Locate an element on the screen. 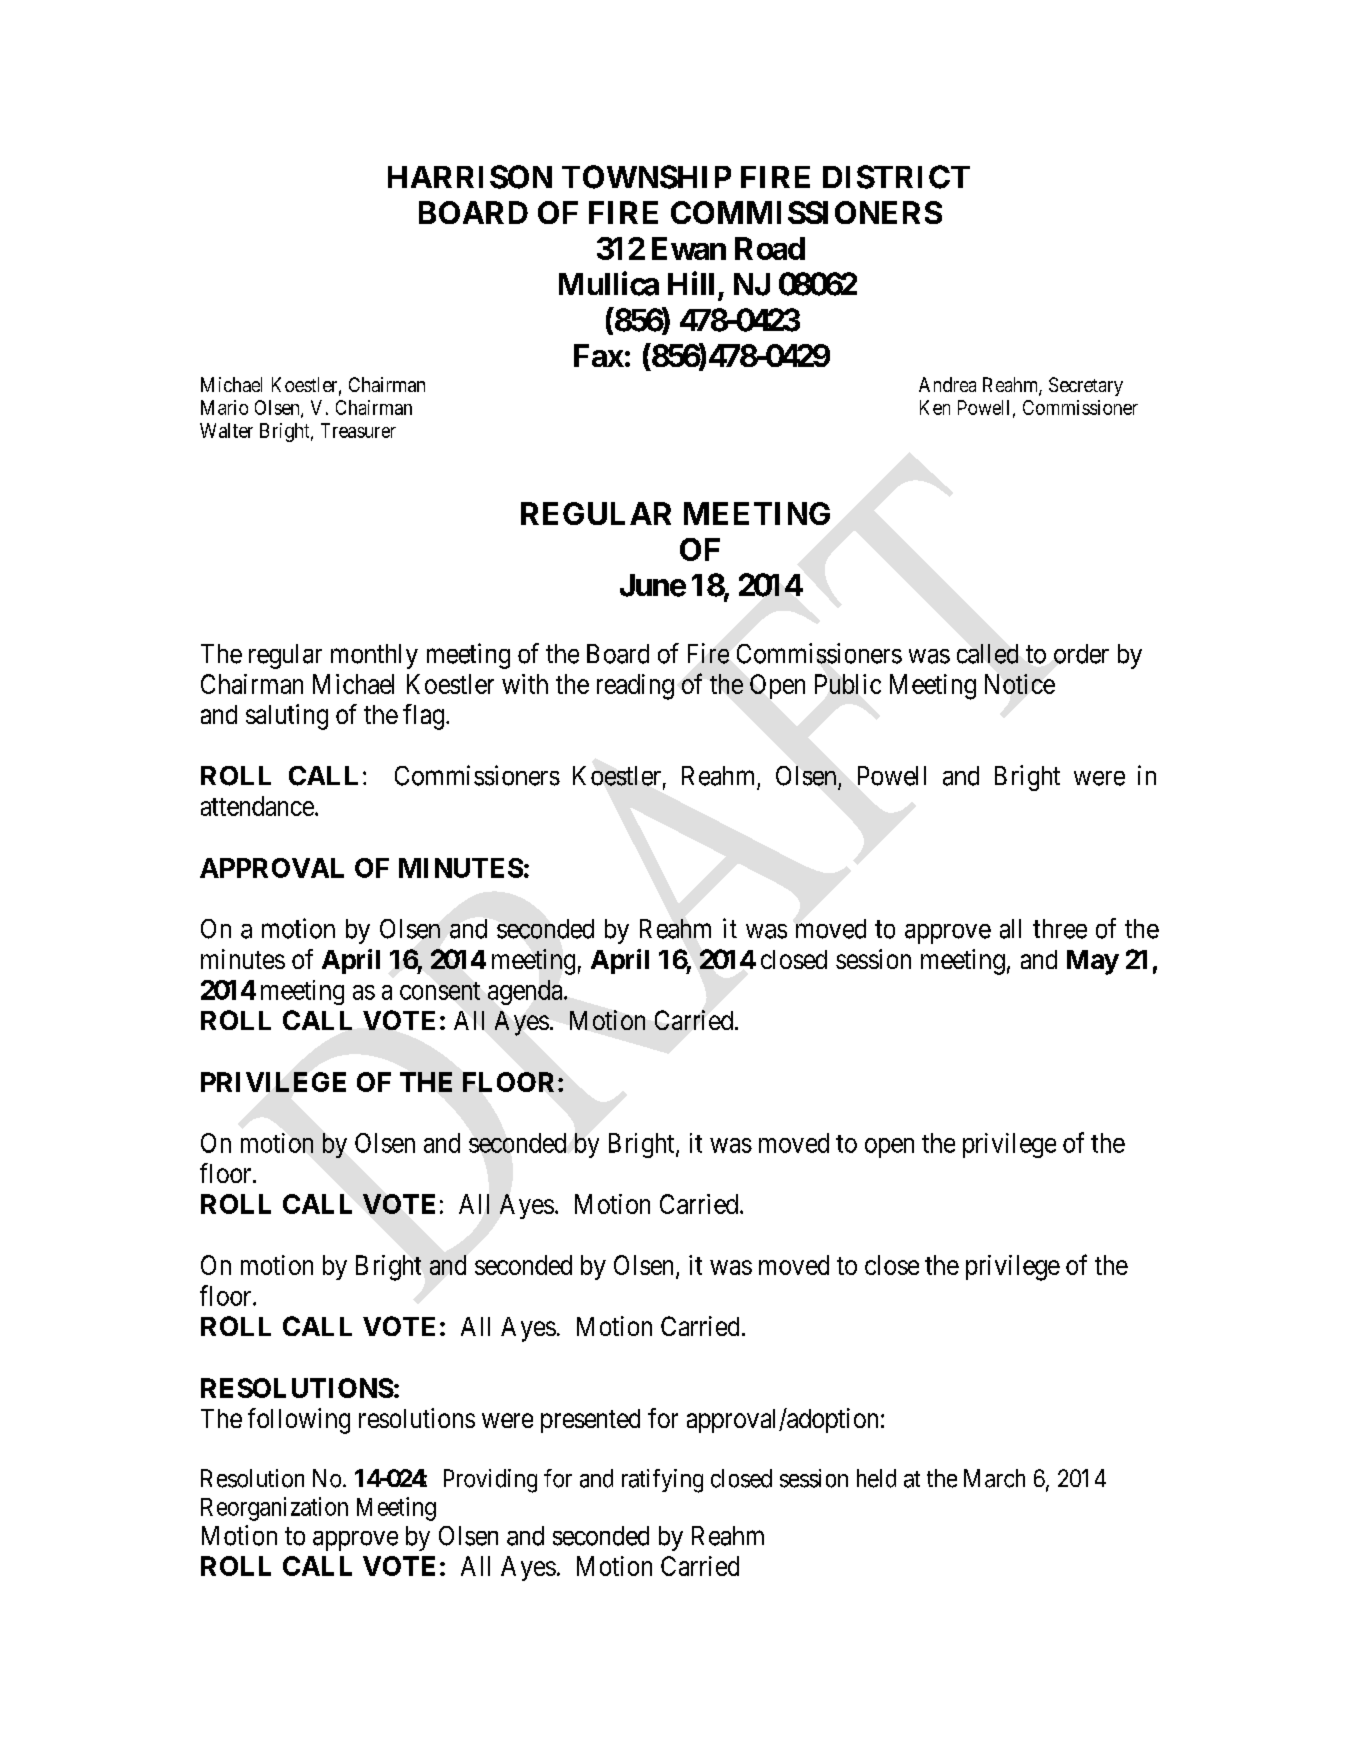  attendance is located at coordinates (257, 806).
